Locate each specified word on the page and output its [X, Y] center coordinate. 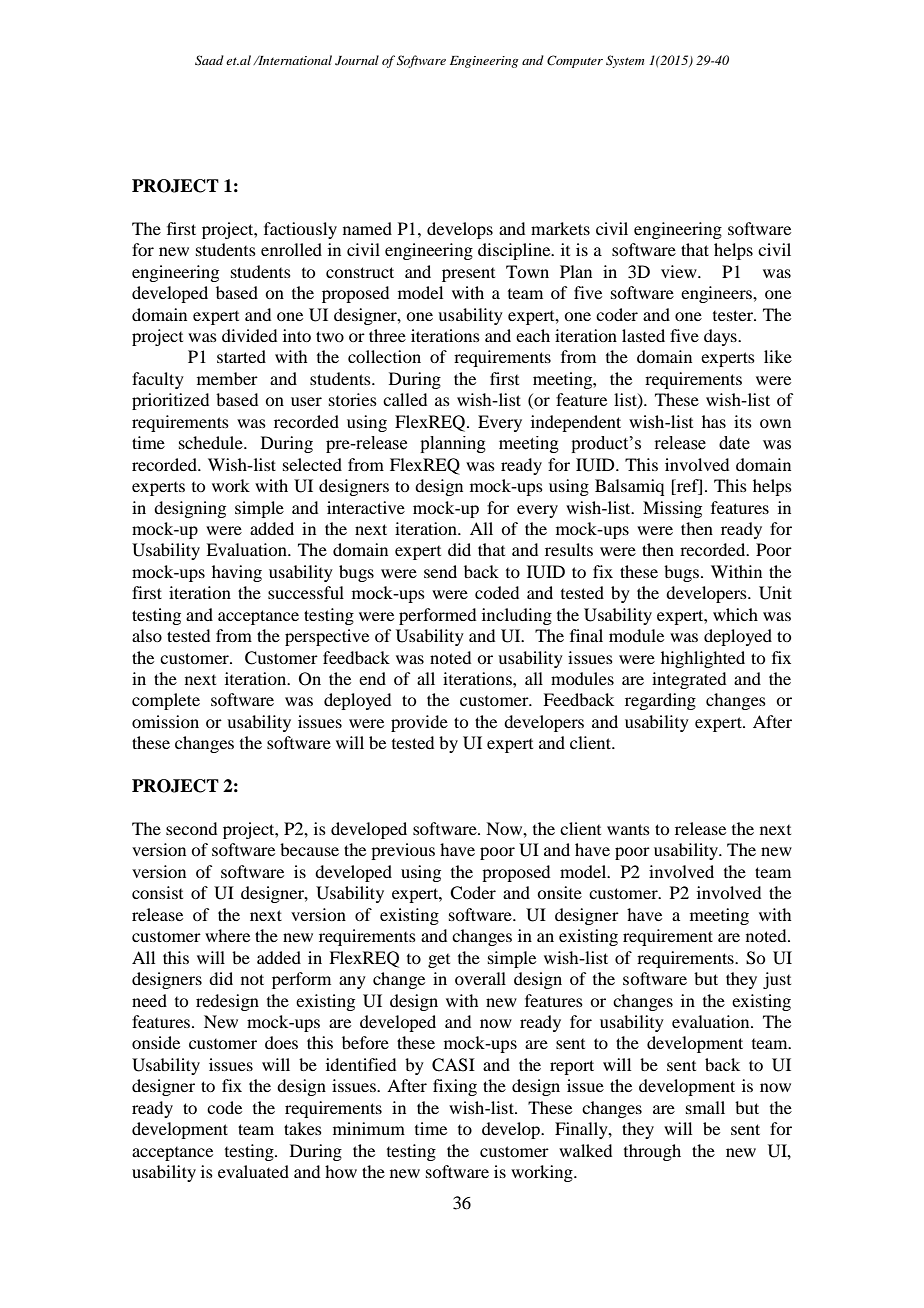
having [237, 573]
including [517, 616]
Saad [209, 60]
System [625, 61]
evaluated [253, 1171]
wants [628, 829]
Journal [357, 60]
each [533, 335]
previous [403, 851]
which [735, 614]
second [191, 828]
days [721, 337]
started [241, 356]
